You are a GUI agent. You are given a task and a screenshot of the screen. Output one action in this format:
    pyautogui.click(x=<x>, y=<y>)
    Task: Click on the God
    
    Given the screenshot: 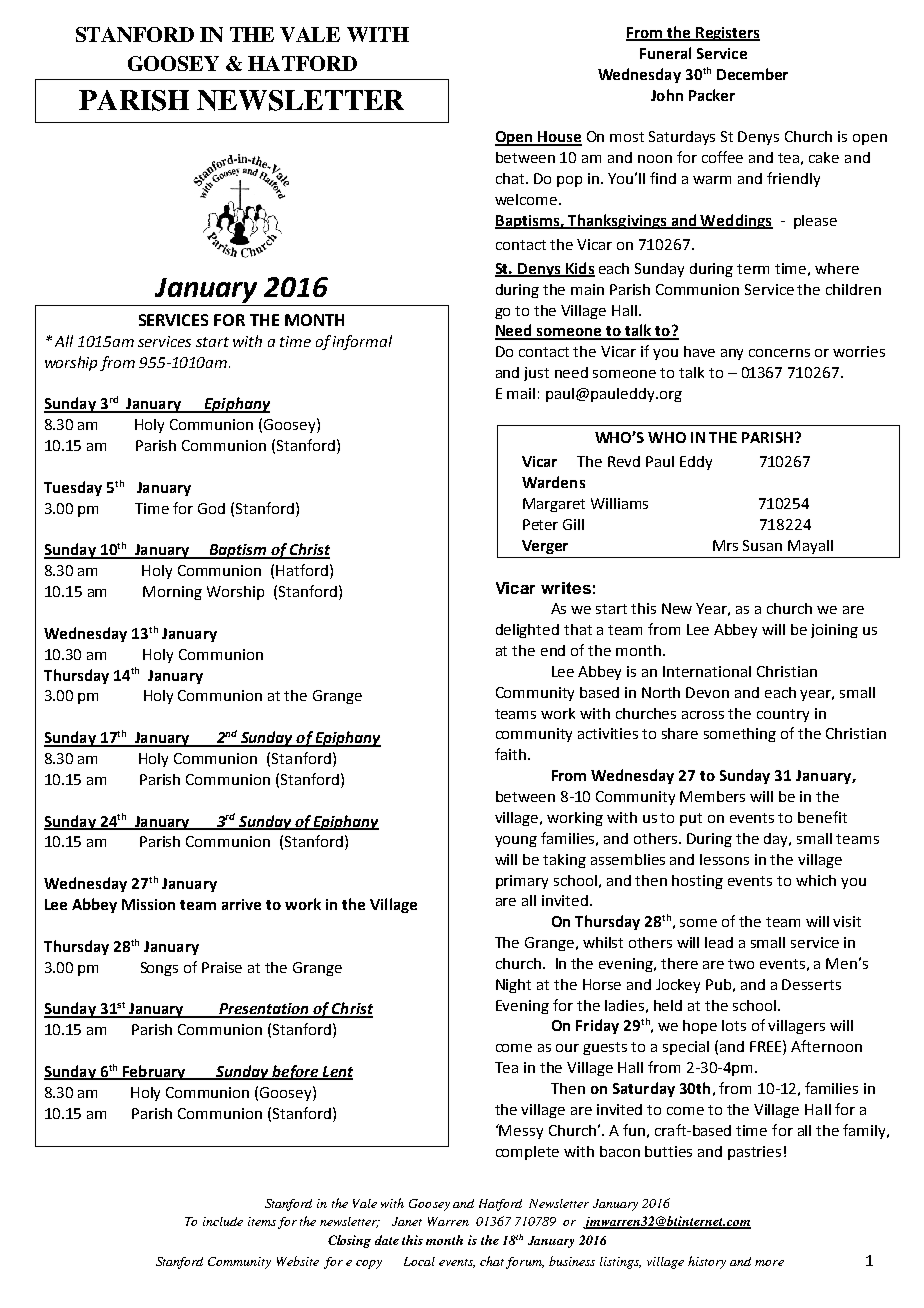 What is the action you would take?
    pyautogui.click(x=211, y=508)
